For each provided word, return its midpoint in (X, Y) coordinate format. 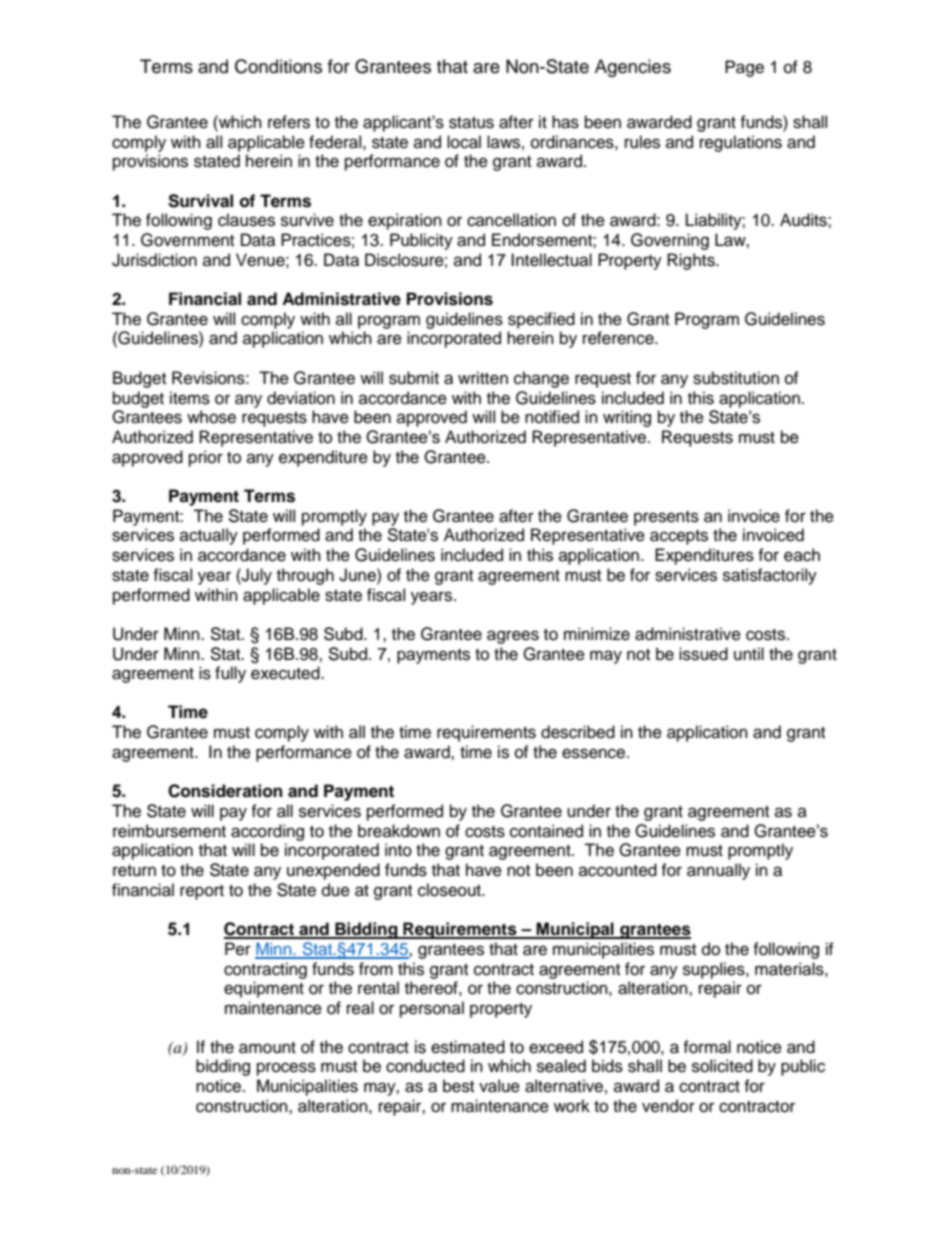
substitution (736, 378)
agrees (513, 637)
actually (209, 536)
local (464, 142)
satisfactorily (770, 576)
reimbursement (169, 831)
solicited (722, 1066)
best (458, 1086)
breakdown (399, 831)
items (190, 398)
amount (267, 1048)
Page (744, 68)
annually (718, 871)
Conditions (278, 66)
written (483, 378)
